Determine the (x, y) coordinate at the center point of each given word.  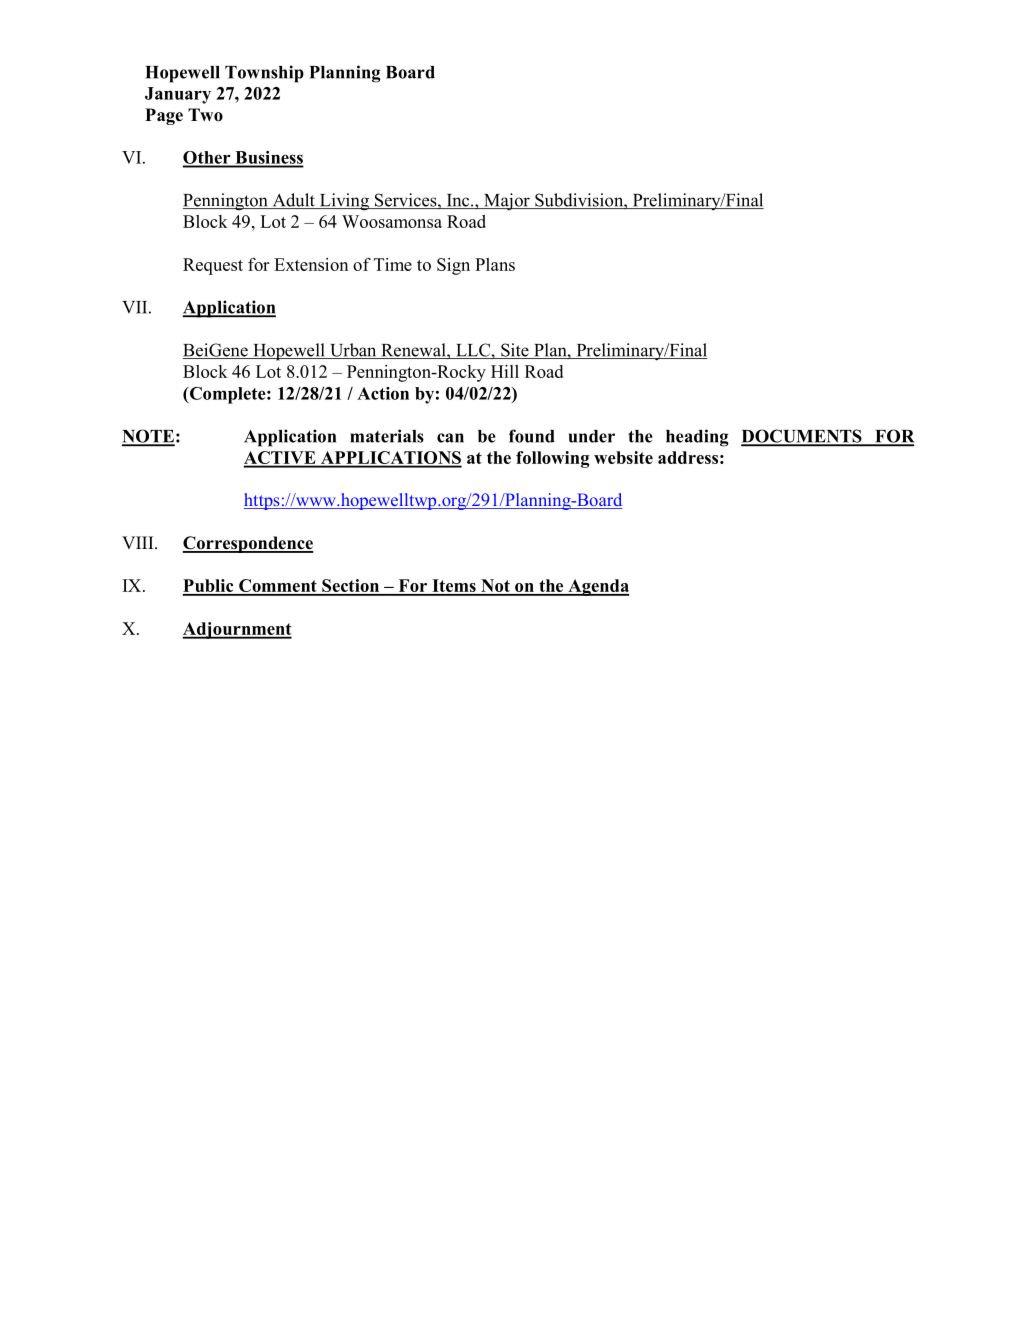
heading (697, 438)
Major (507, 202)
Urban (353, 351)
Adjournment (237, 630)
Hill (505, 371)
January (178, 95)
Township (264, 74)
